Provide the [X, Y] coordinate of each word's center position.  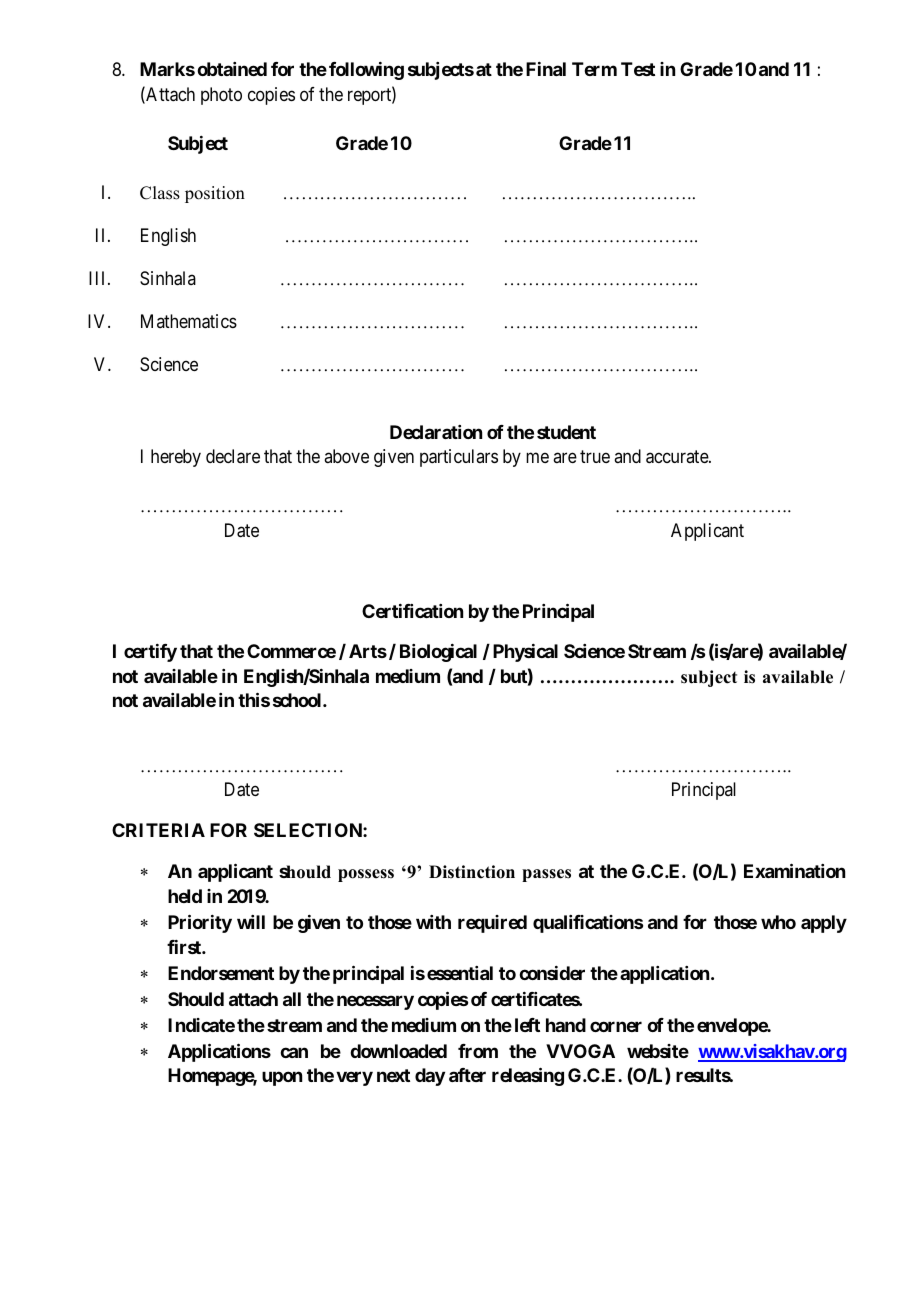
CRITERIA [158, 830]
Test [638, 69]
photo [221, 96]
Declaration [436, 432]
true [595, 456]
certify [150, 653]
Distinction [472, 872]
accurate [678, 457]
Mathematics [189, 321]
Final [546, 69]
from [478, 1051]
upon [282, 1079]
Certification [412, 611]
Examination [794, 871]
